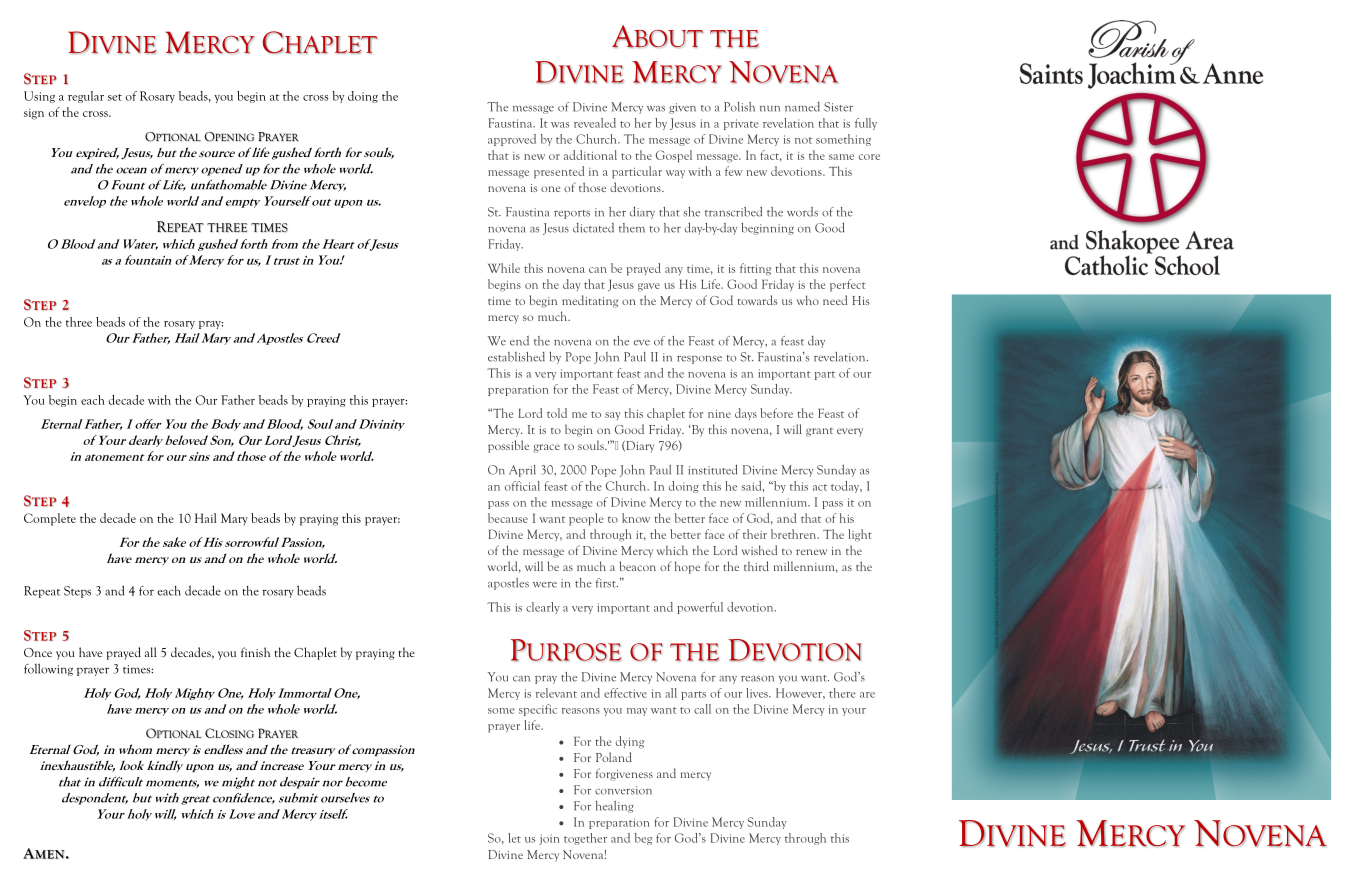 This screenshot has height=887, width=1372. Describe the element at coordinates (700, 608) in the screenshot. I see `powerful` at that location.
